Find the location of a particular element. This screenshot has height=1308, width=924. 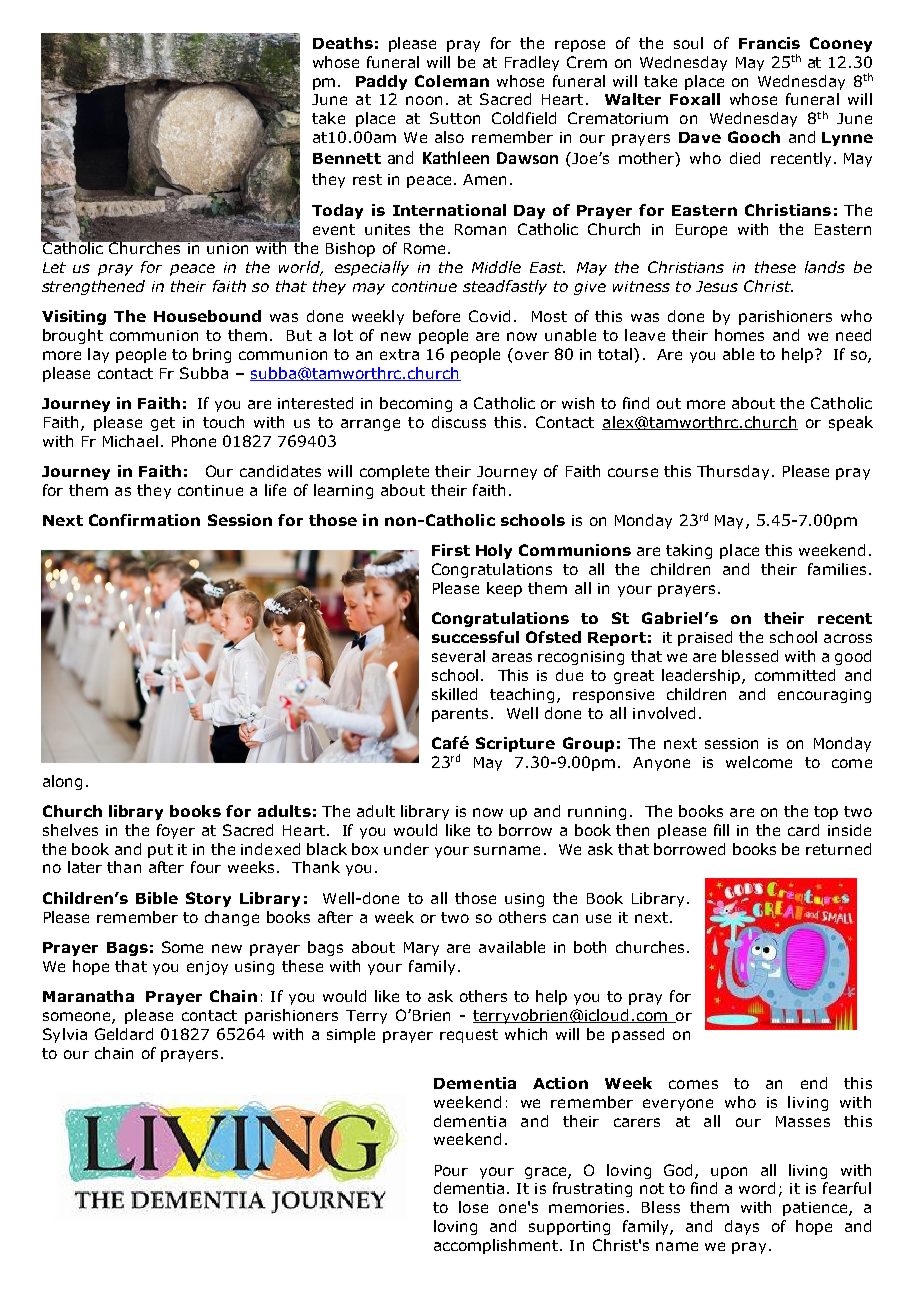

Sylvia is located at coordinates (65, 1035).
